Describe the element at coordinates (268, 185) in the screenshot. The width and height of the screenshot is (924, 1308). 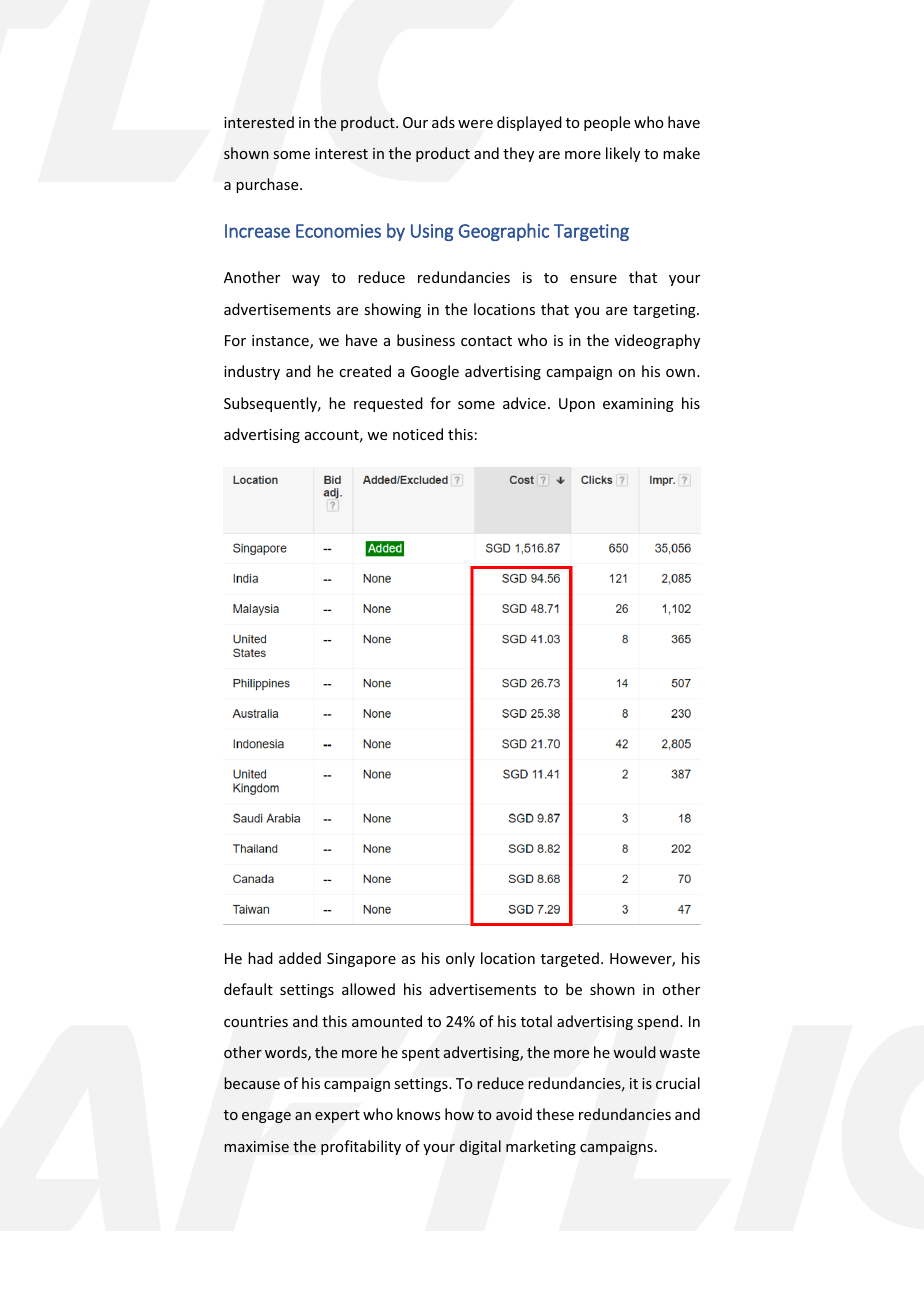
I see `purchase` at that location.
